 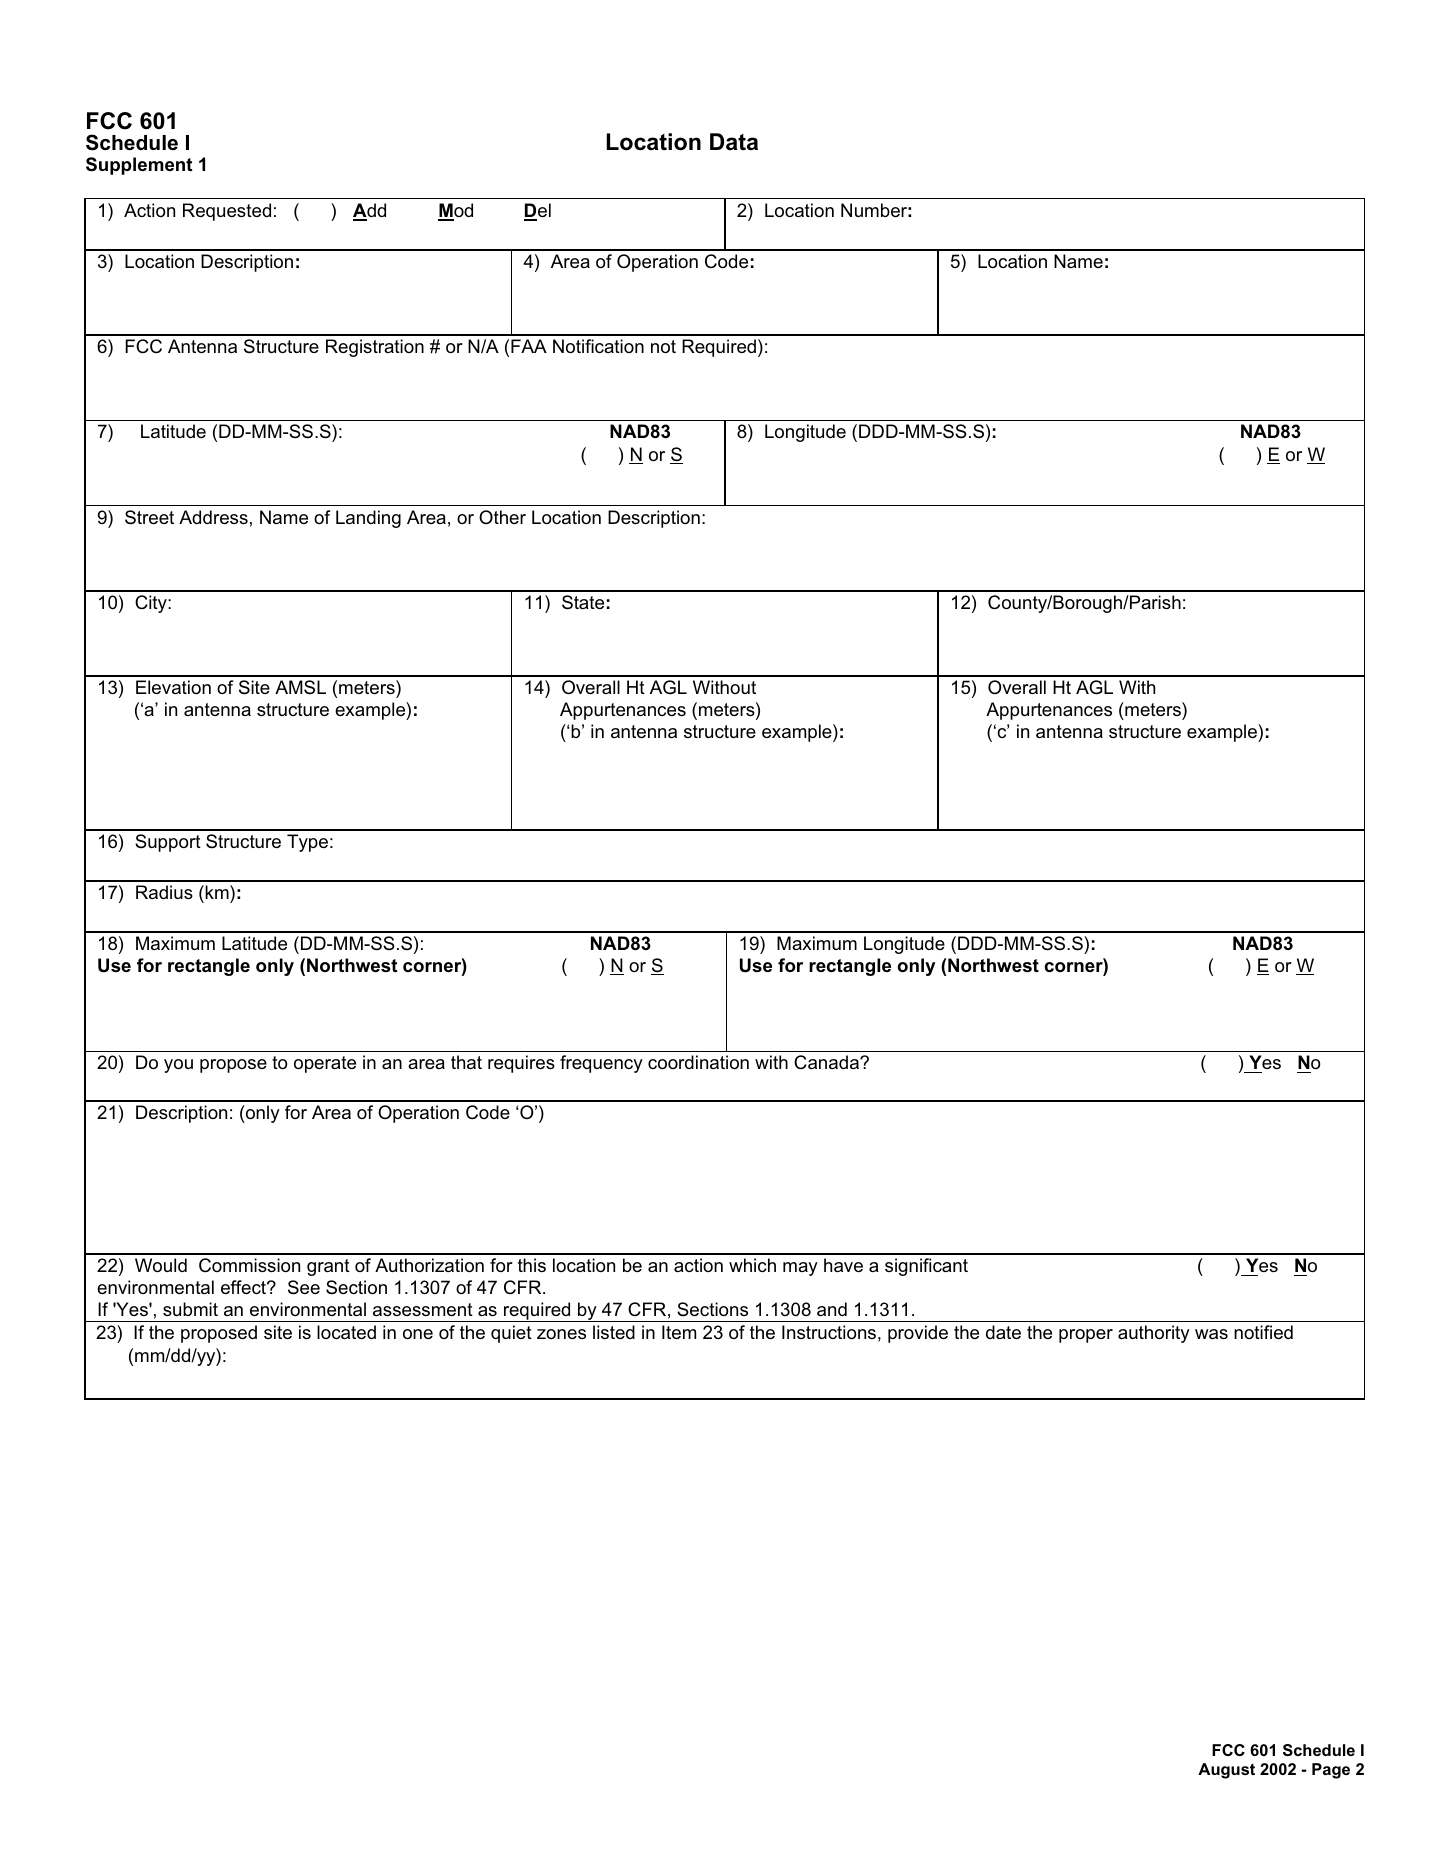 I want to click on located, so click(x=346, y=1332).
